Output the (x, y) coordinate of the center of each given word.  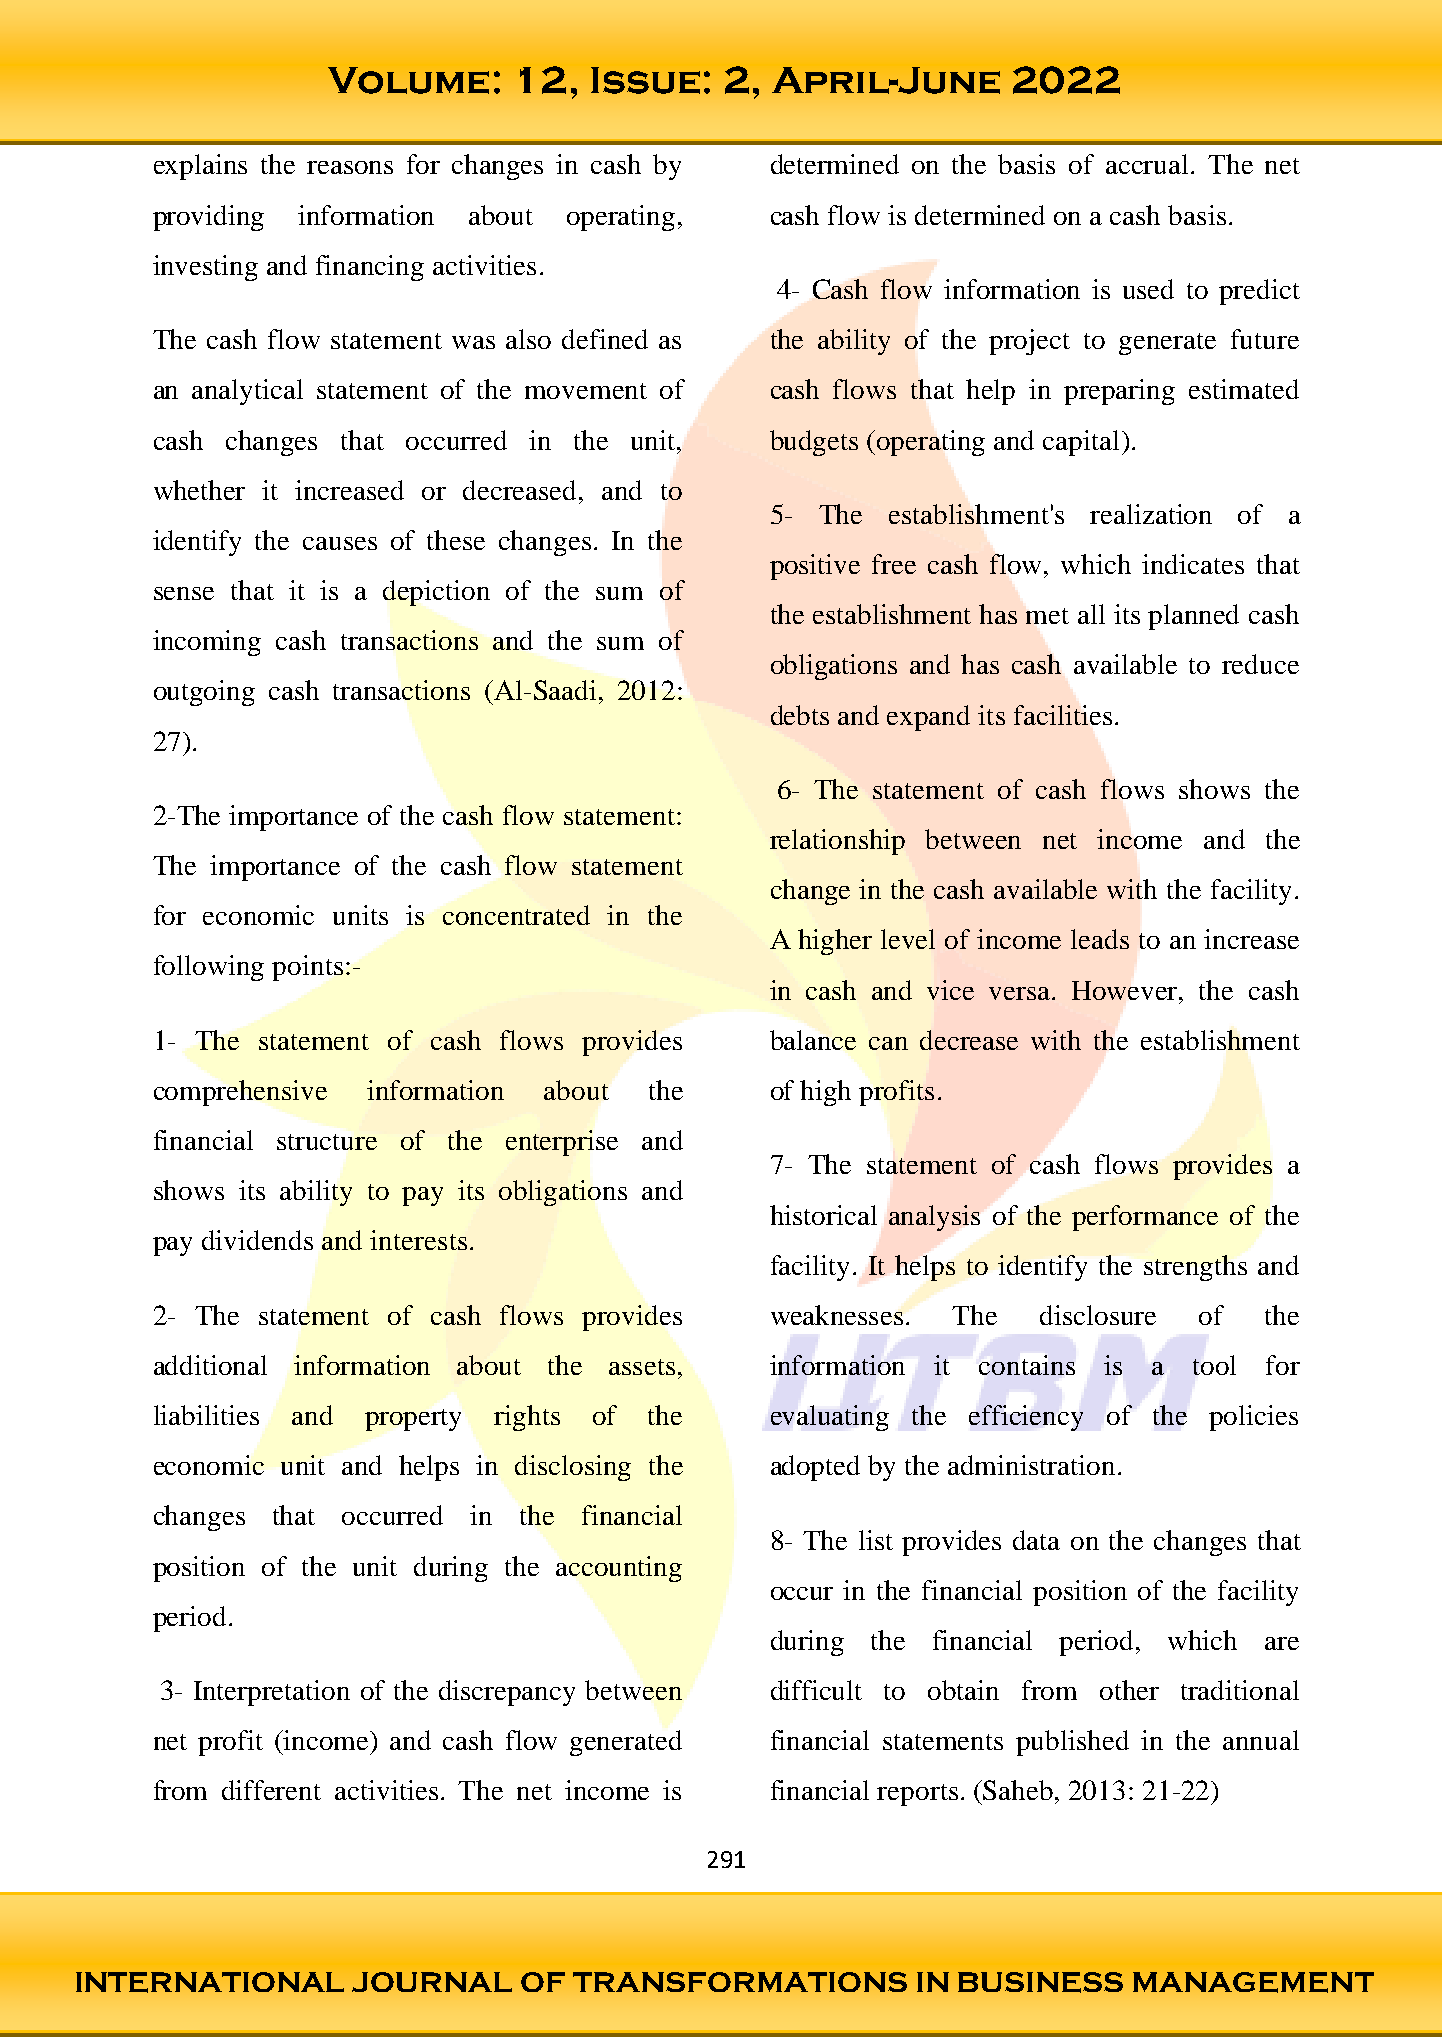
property (413, 1420)
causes (340, 543)
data (1036, 1540)
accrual (1147, 164)
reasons (350, 167)
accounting (619, 1569)
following (209, 968)
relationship (837, 842)
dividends (257, 1240)
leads (1100, 939)
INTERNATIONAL (210, 1982)
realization (1151, 514)
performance (1145, 1218)
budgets (814, 443)
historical (823, 1215)
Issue (645, 80)
